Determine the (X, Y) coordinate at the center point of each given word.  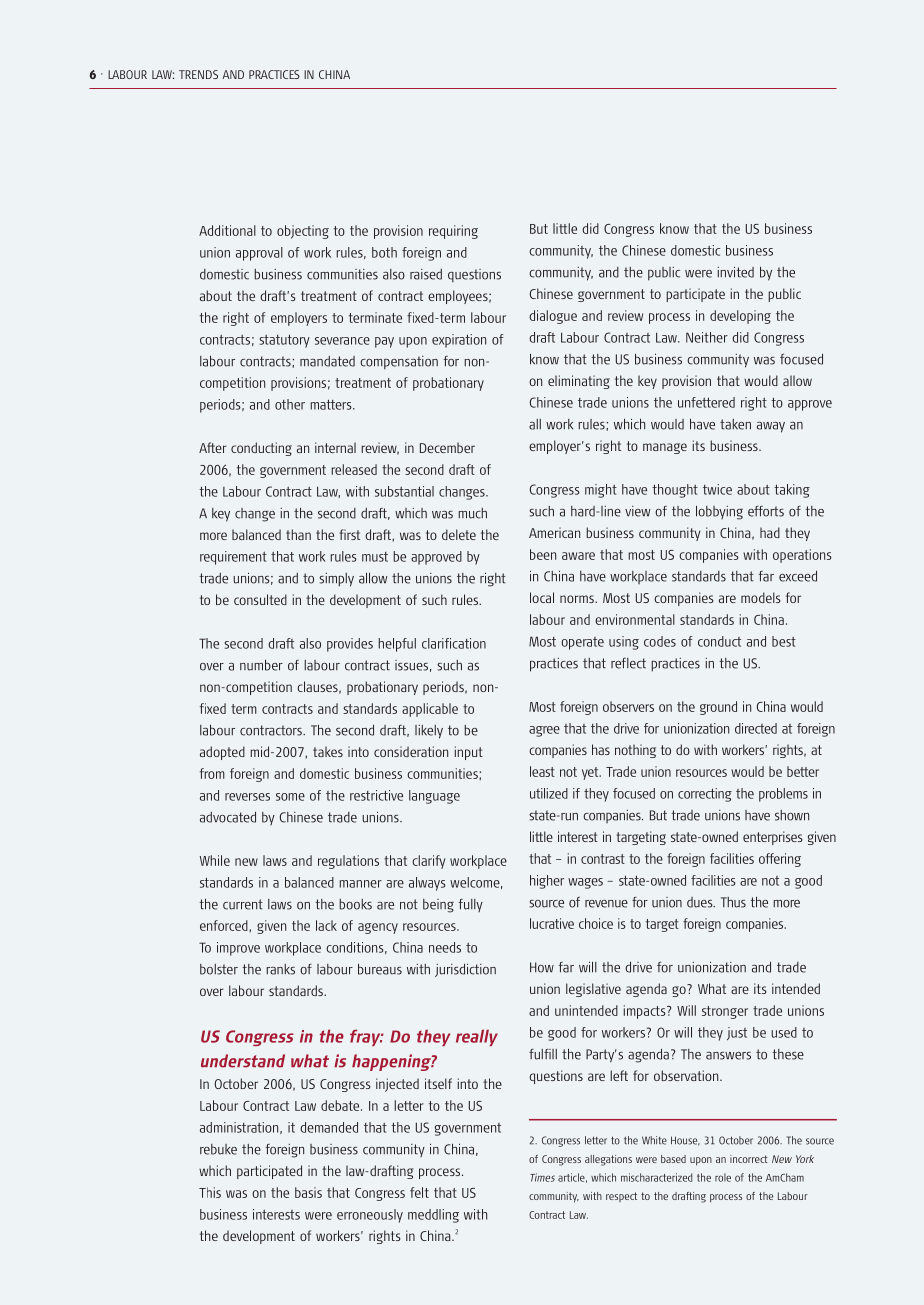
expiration (459, 341)
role (723, 1177)
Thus (733, 902)
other (290, 404)
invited (735, 272)
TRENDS (198, 74)
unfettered (706, 402)
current (243, 904)
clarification (454, 643)
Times (542, 1177)
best (784, 641)
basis (308, 1192)
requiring (453, 232)
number (261, 665)
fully (470, 905)
